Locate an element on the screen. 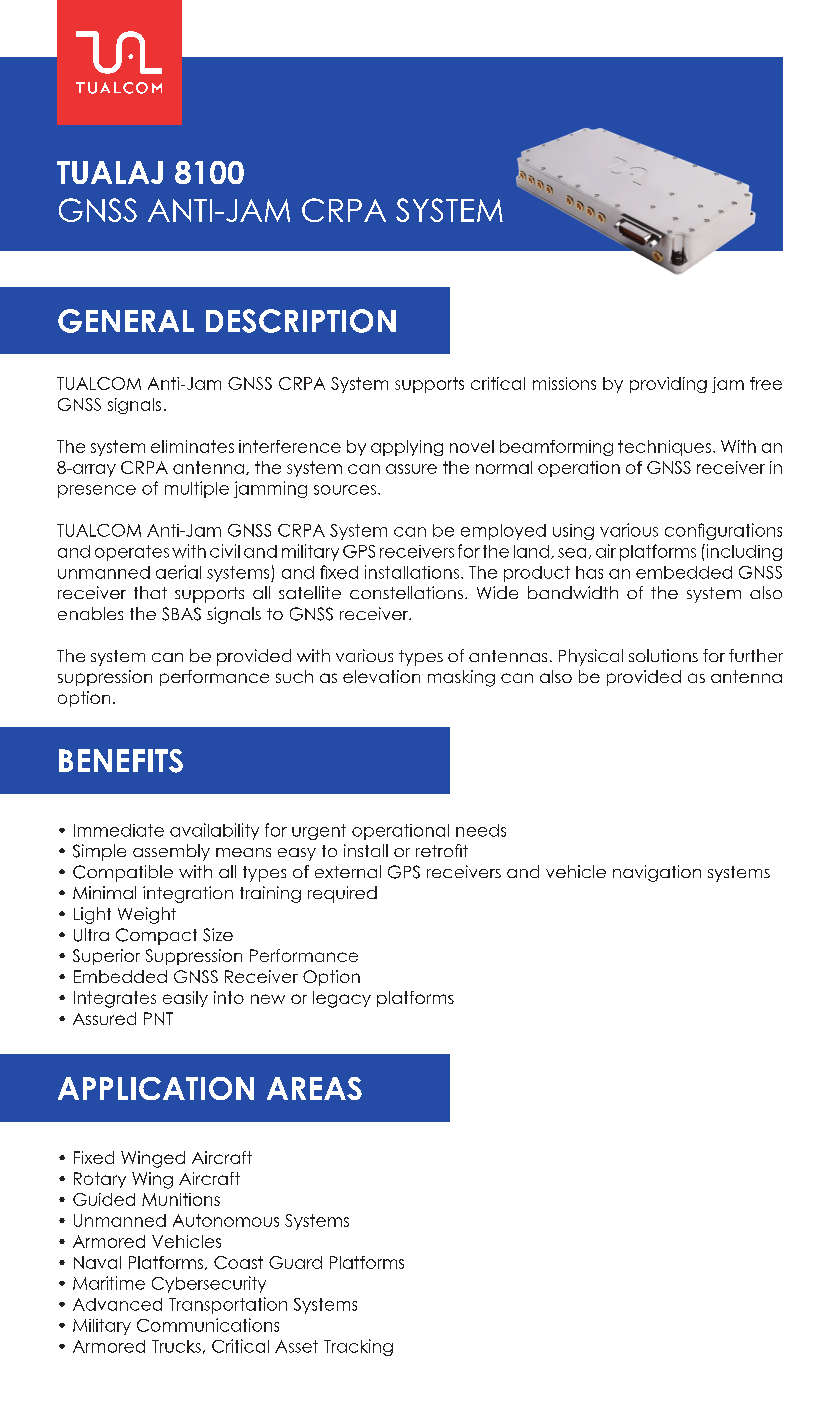  Asset is located at coordinates (296, 1346).
